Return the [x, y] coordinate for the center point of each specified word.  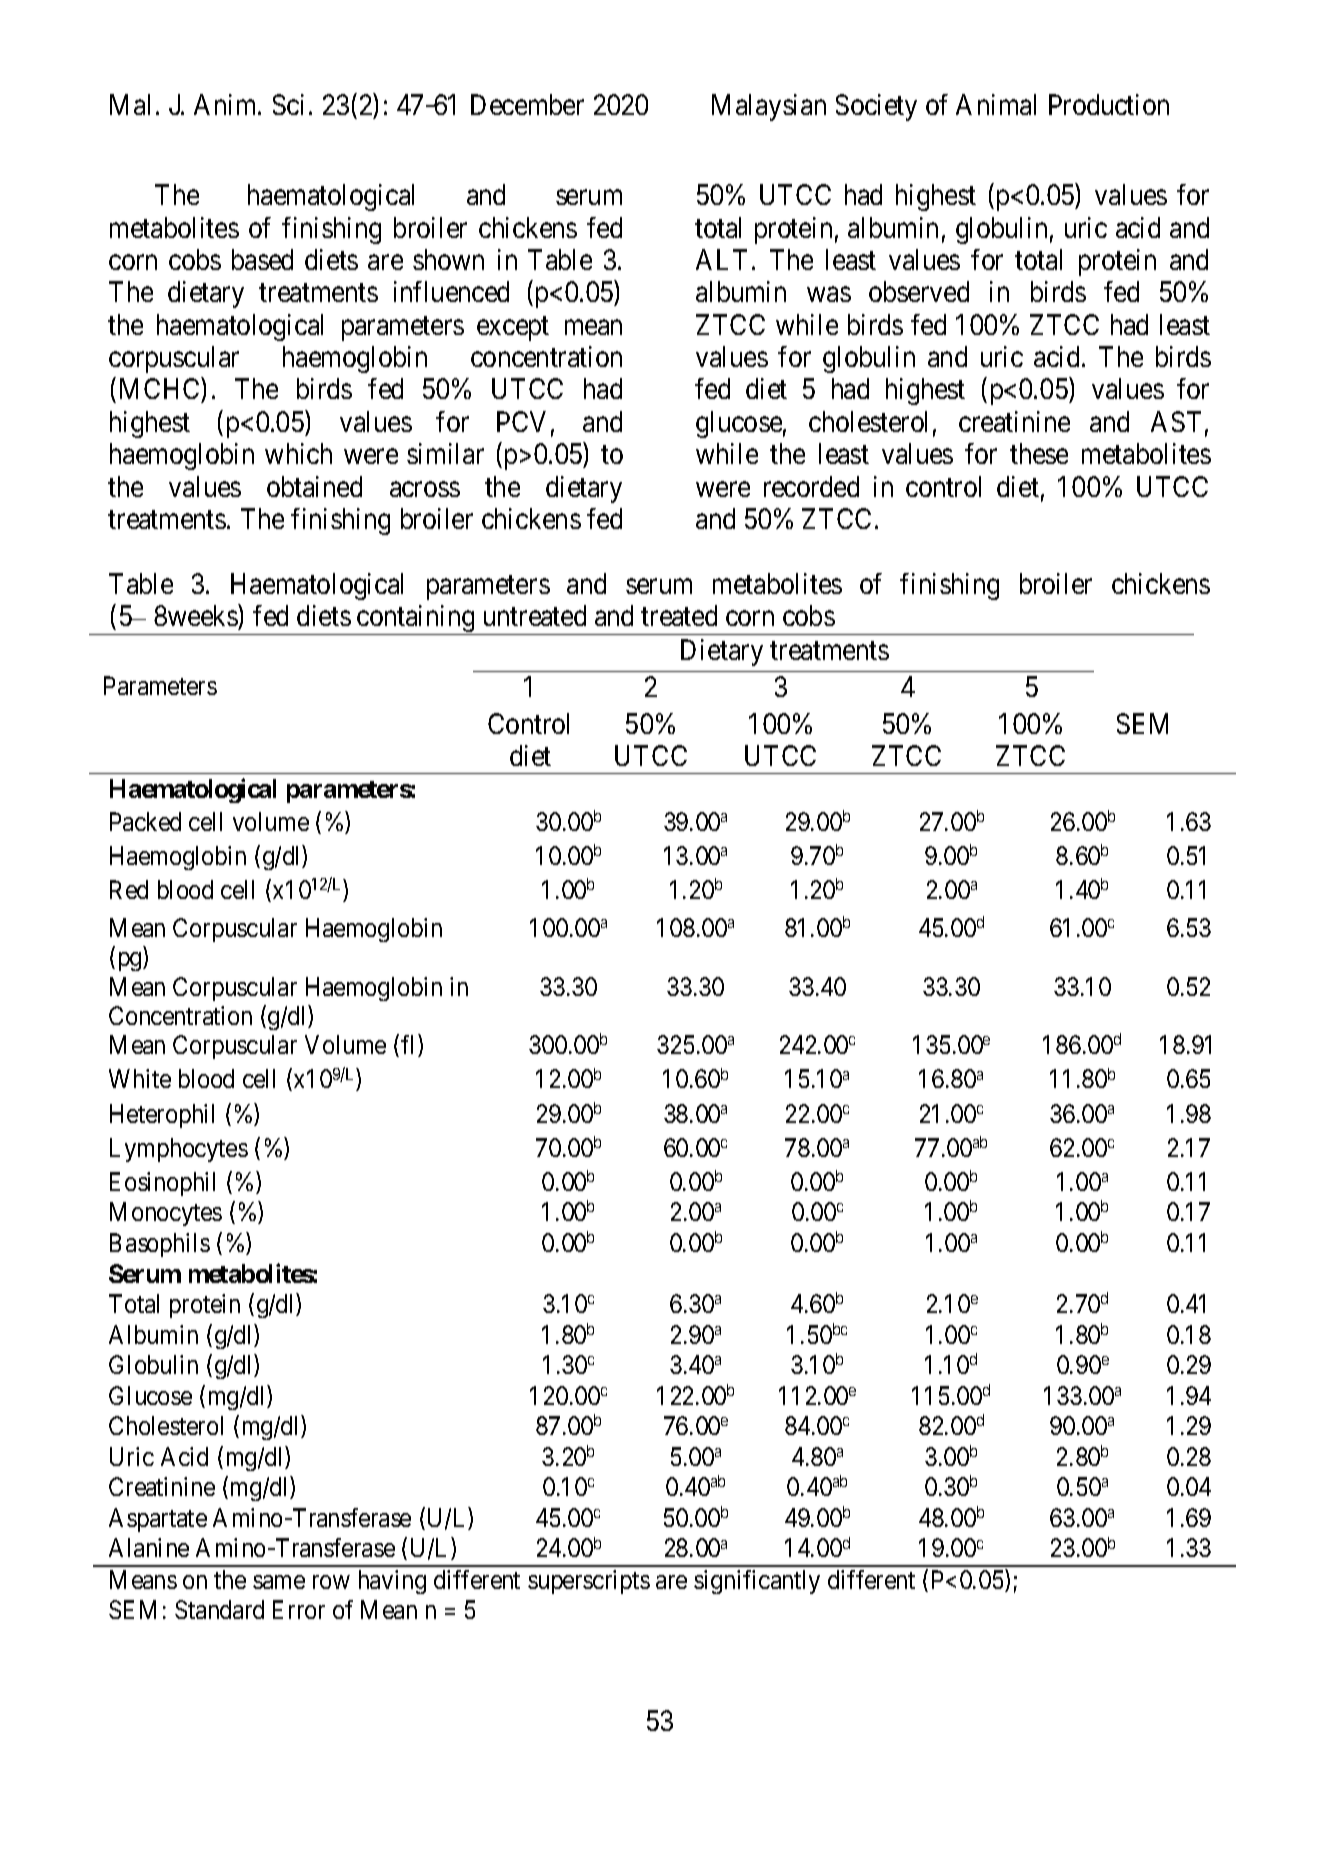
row [331, 1582]
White [140, 1078]
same [279, 1582]
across [425, 489]
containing [416, 620]
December [527, 104]
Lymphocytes [179, 1150]
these [1039, 453]
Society [876, 107]
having [392, 1582]
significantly [757, 1582]
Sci [288, 104]
